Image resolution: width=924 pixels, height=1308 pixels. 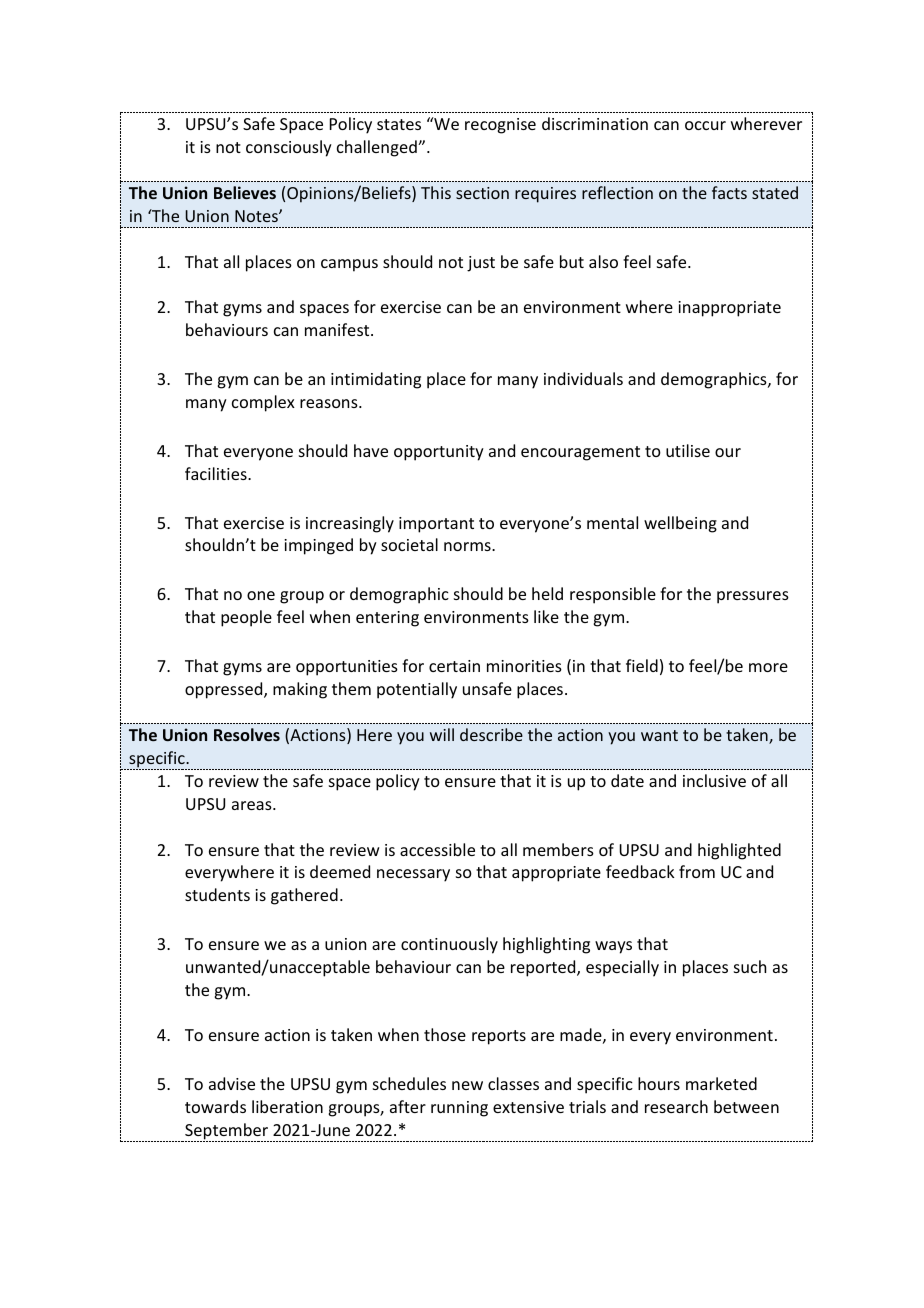 I want to click on opportunity, so click(x=439, y=453).
